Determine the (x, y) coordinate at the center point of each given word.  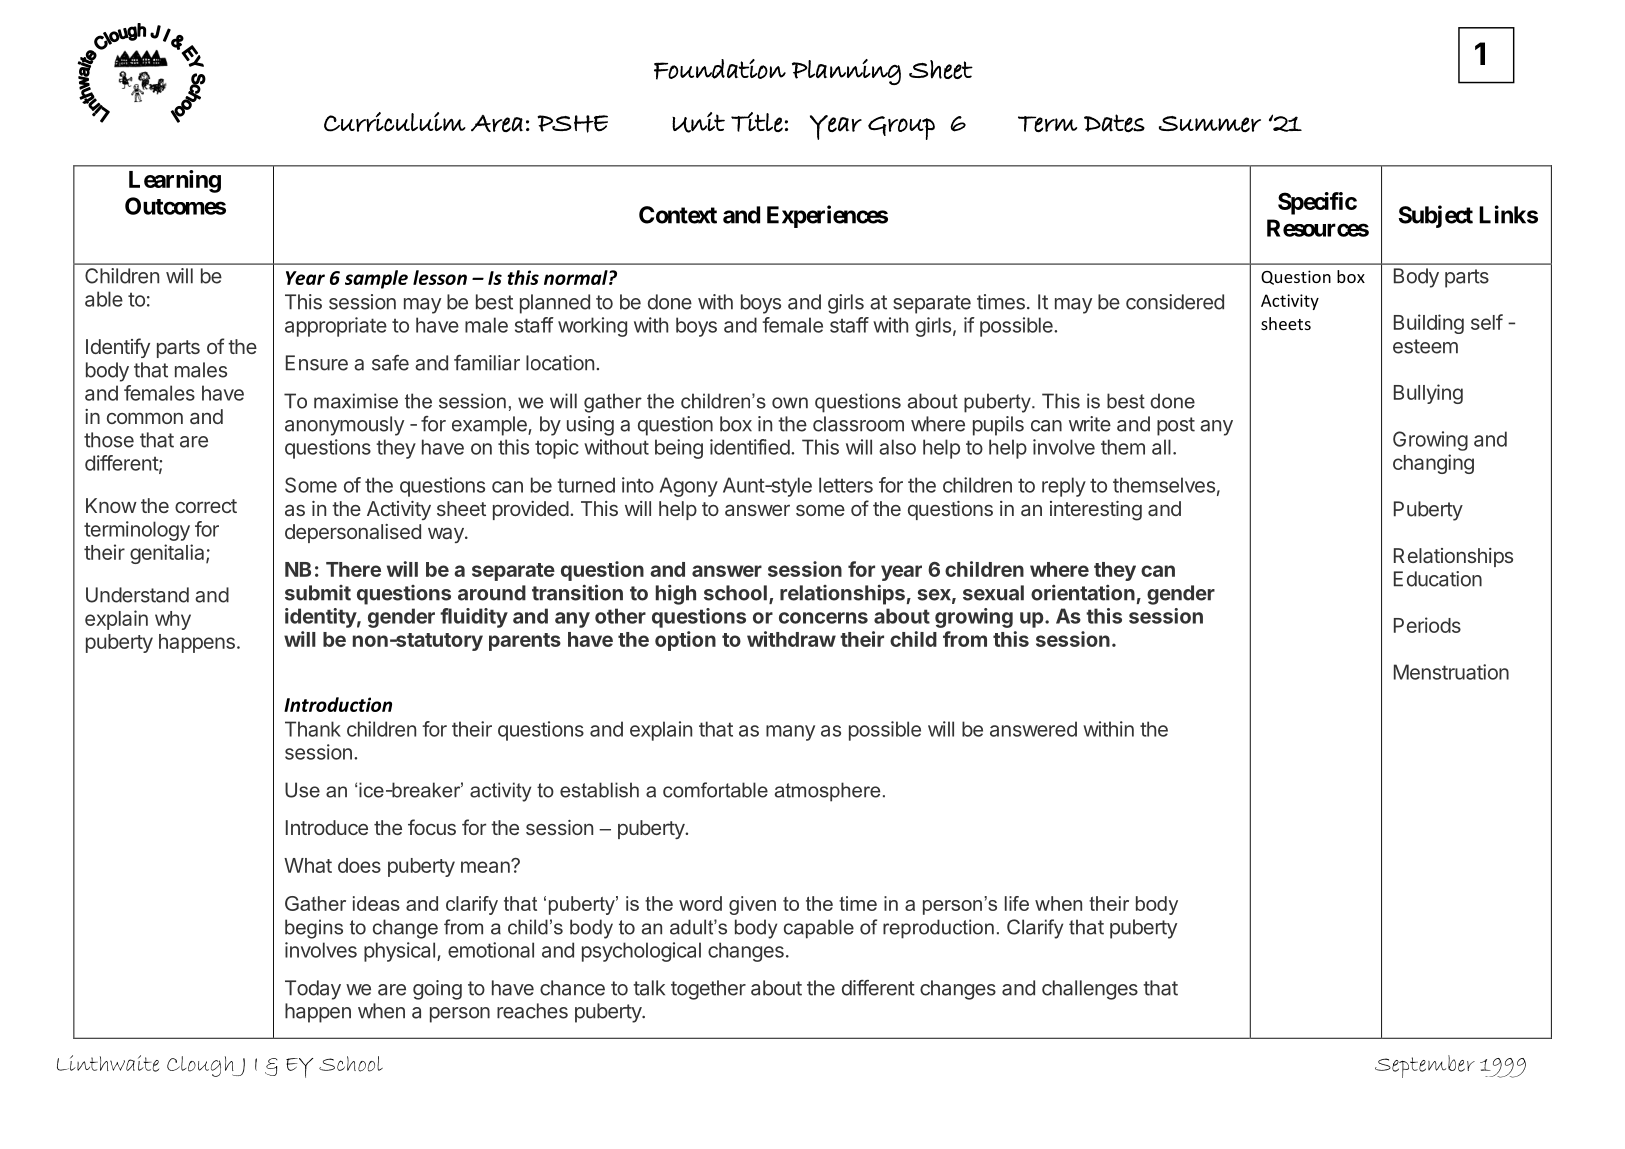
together (708, 990)
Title (757, 122)
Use (302, 790)
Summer (1210, 124)
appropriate (336, 327)
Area (497, 123)
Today (313, 990)
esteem (1425, 346)
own (790, 403)
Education (1438, 579)
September (1425, 1066)
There (353, 569)
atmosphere (827, 792)
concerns (823, 618)
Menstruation (1451, 672)
